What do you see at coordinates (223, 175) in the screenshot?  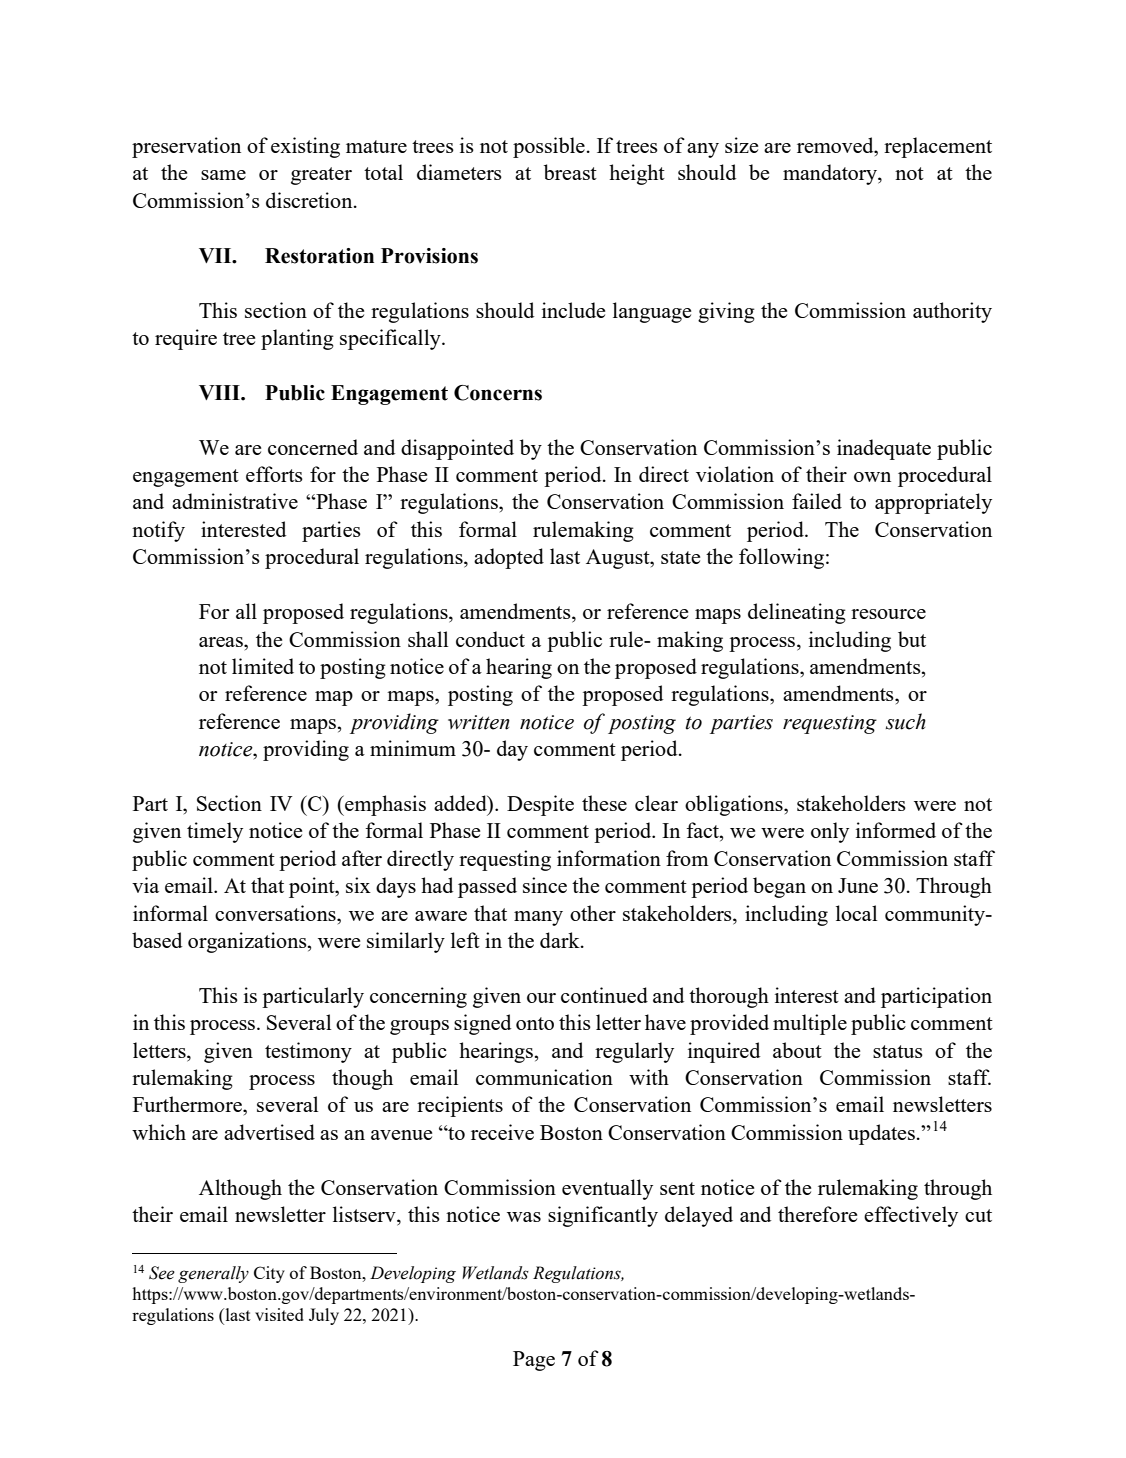 I see `same` at bounding box center [223, 175].
